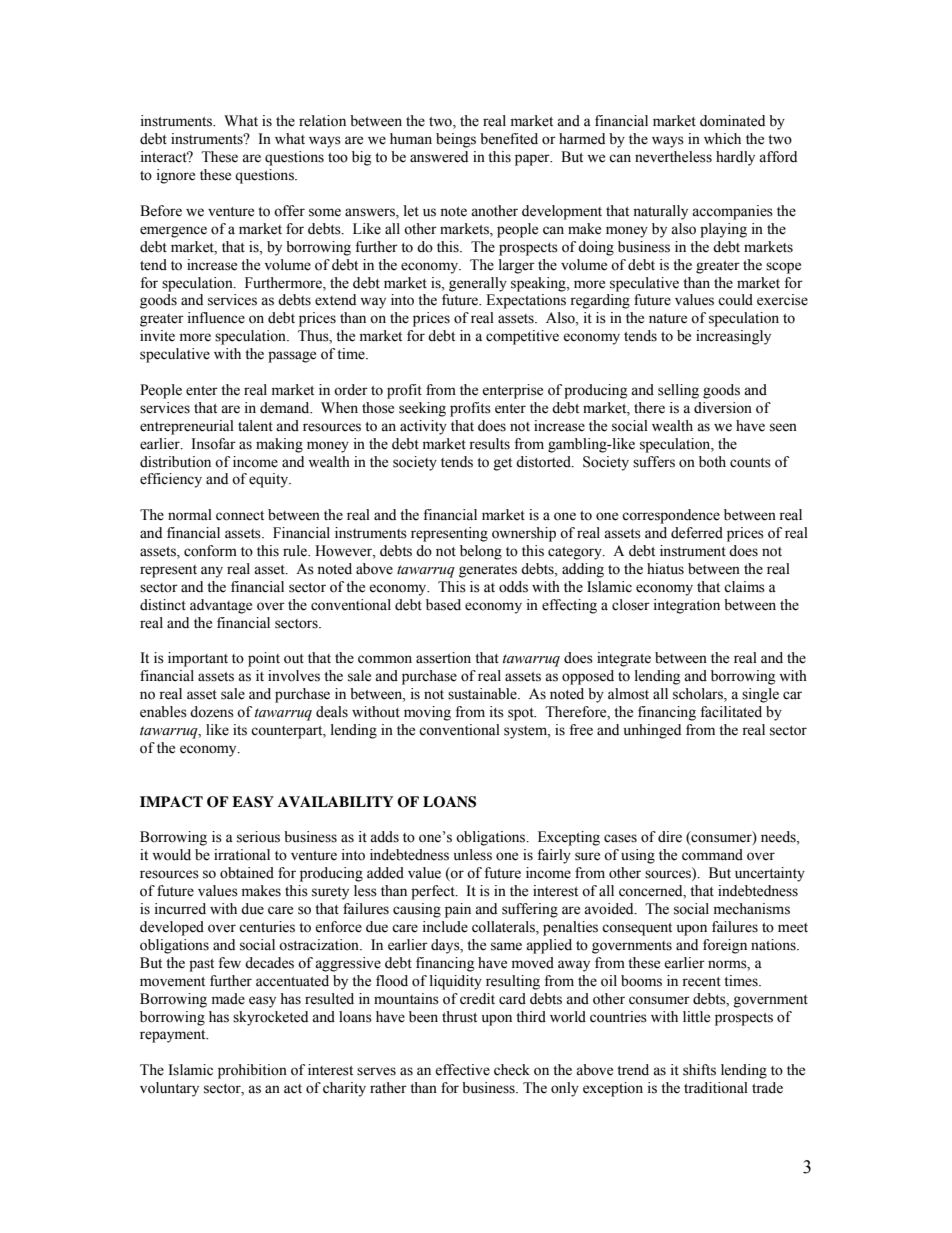  What do you see at coordinates (292, 357) in the document?
I see `passage` at bounding box center [292, 357].
